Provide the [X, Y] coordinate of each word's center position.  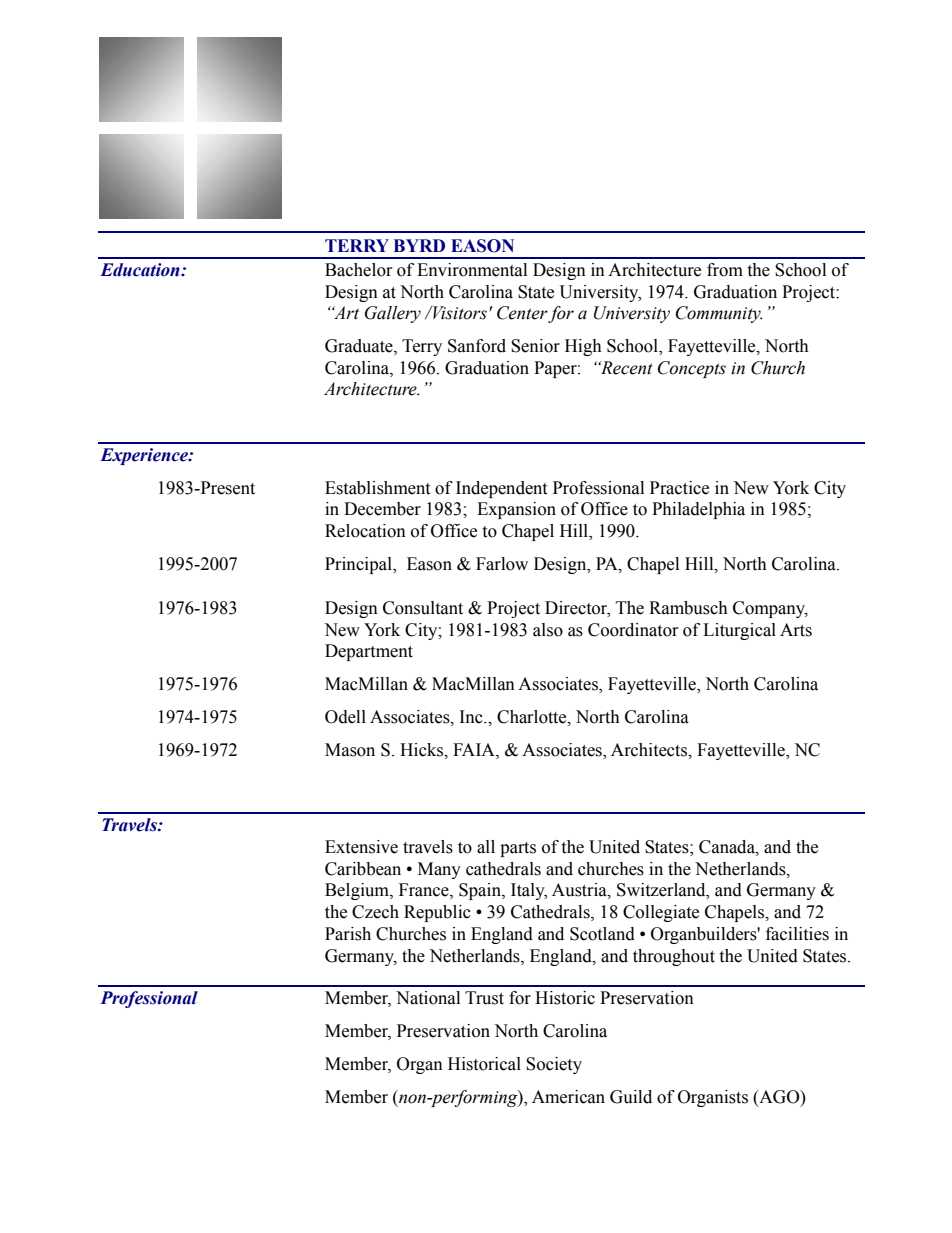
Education [141, 270]
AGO [779, 1097]
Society [554, 1065]
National [428, 998]
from [725, 270]
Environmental [472, 270]
